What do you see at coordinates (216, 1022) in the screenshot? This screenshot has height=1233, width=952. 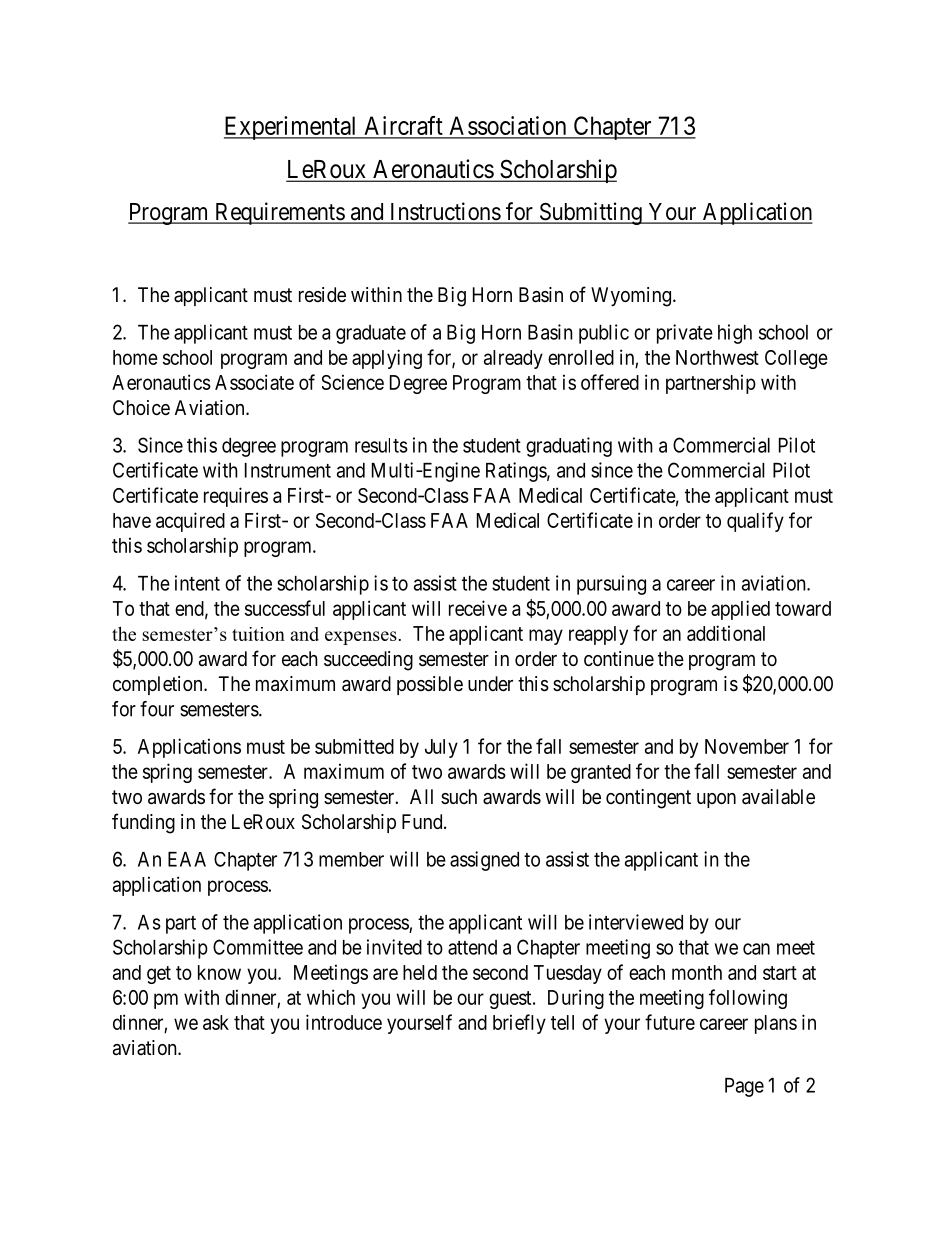 I see `ask` at bounding box center [216, 1022].
